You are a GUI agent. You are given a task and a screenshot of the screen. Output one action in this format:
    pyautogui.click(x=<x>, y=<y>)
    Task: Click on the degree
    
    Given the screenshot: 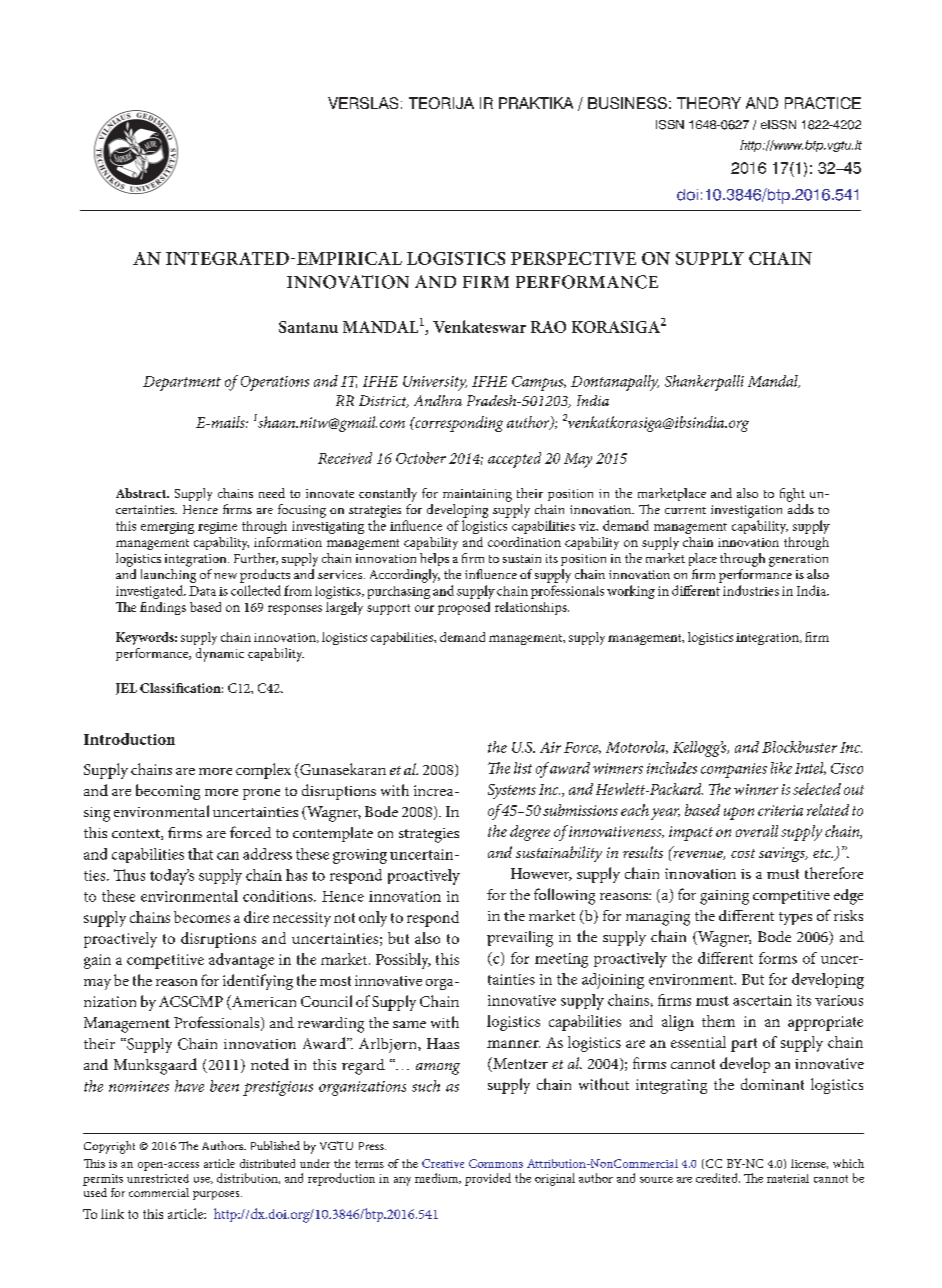 What is the action you would take?
    pyautogui.click(x=530, y=833)
